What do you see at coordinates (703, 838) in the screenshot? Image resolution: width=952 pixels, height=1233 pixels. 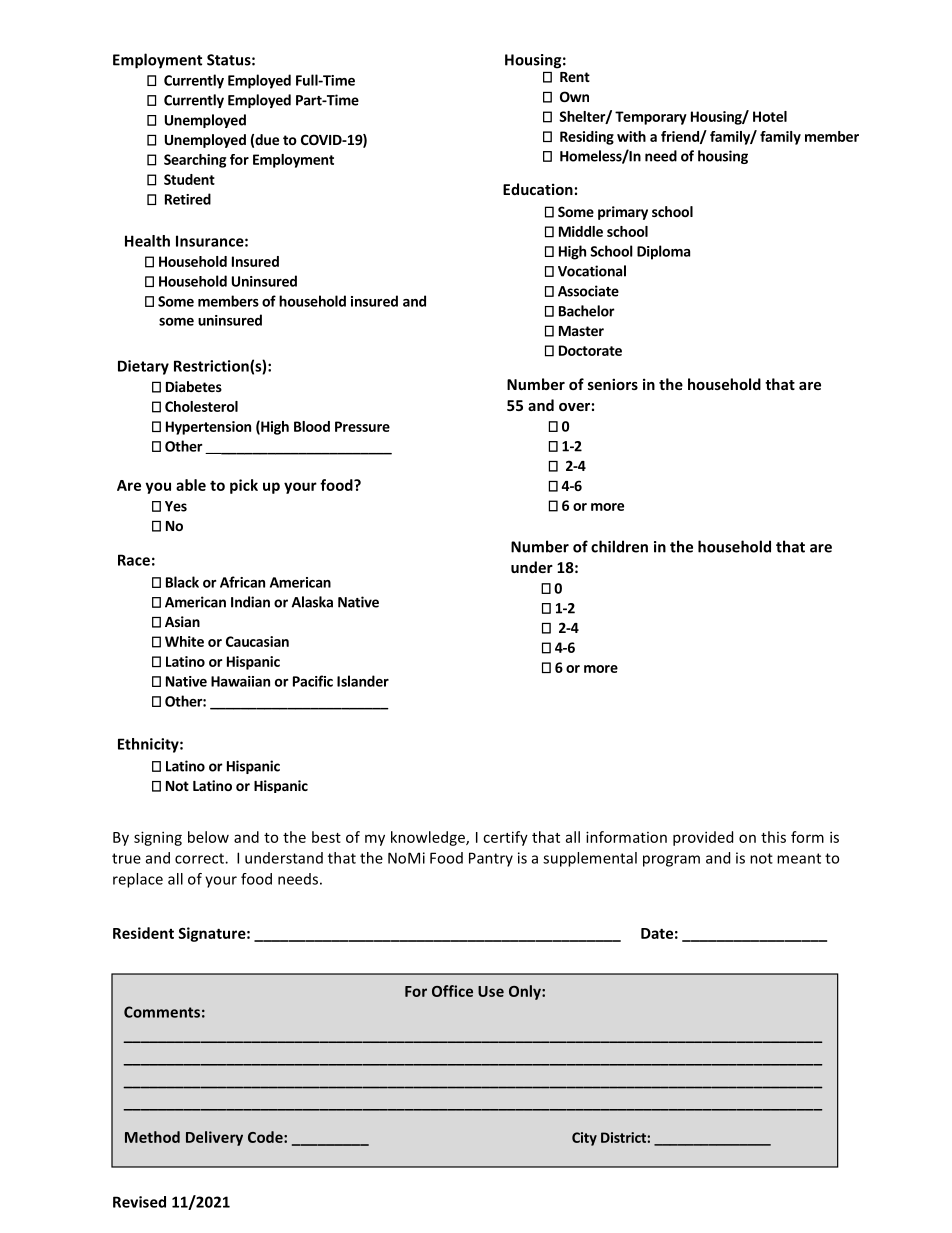 I see `provided` at bounding box center [703, 838].
